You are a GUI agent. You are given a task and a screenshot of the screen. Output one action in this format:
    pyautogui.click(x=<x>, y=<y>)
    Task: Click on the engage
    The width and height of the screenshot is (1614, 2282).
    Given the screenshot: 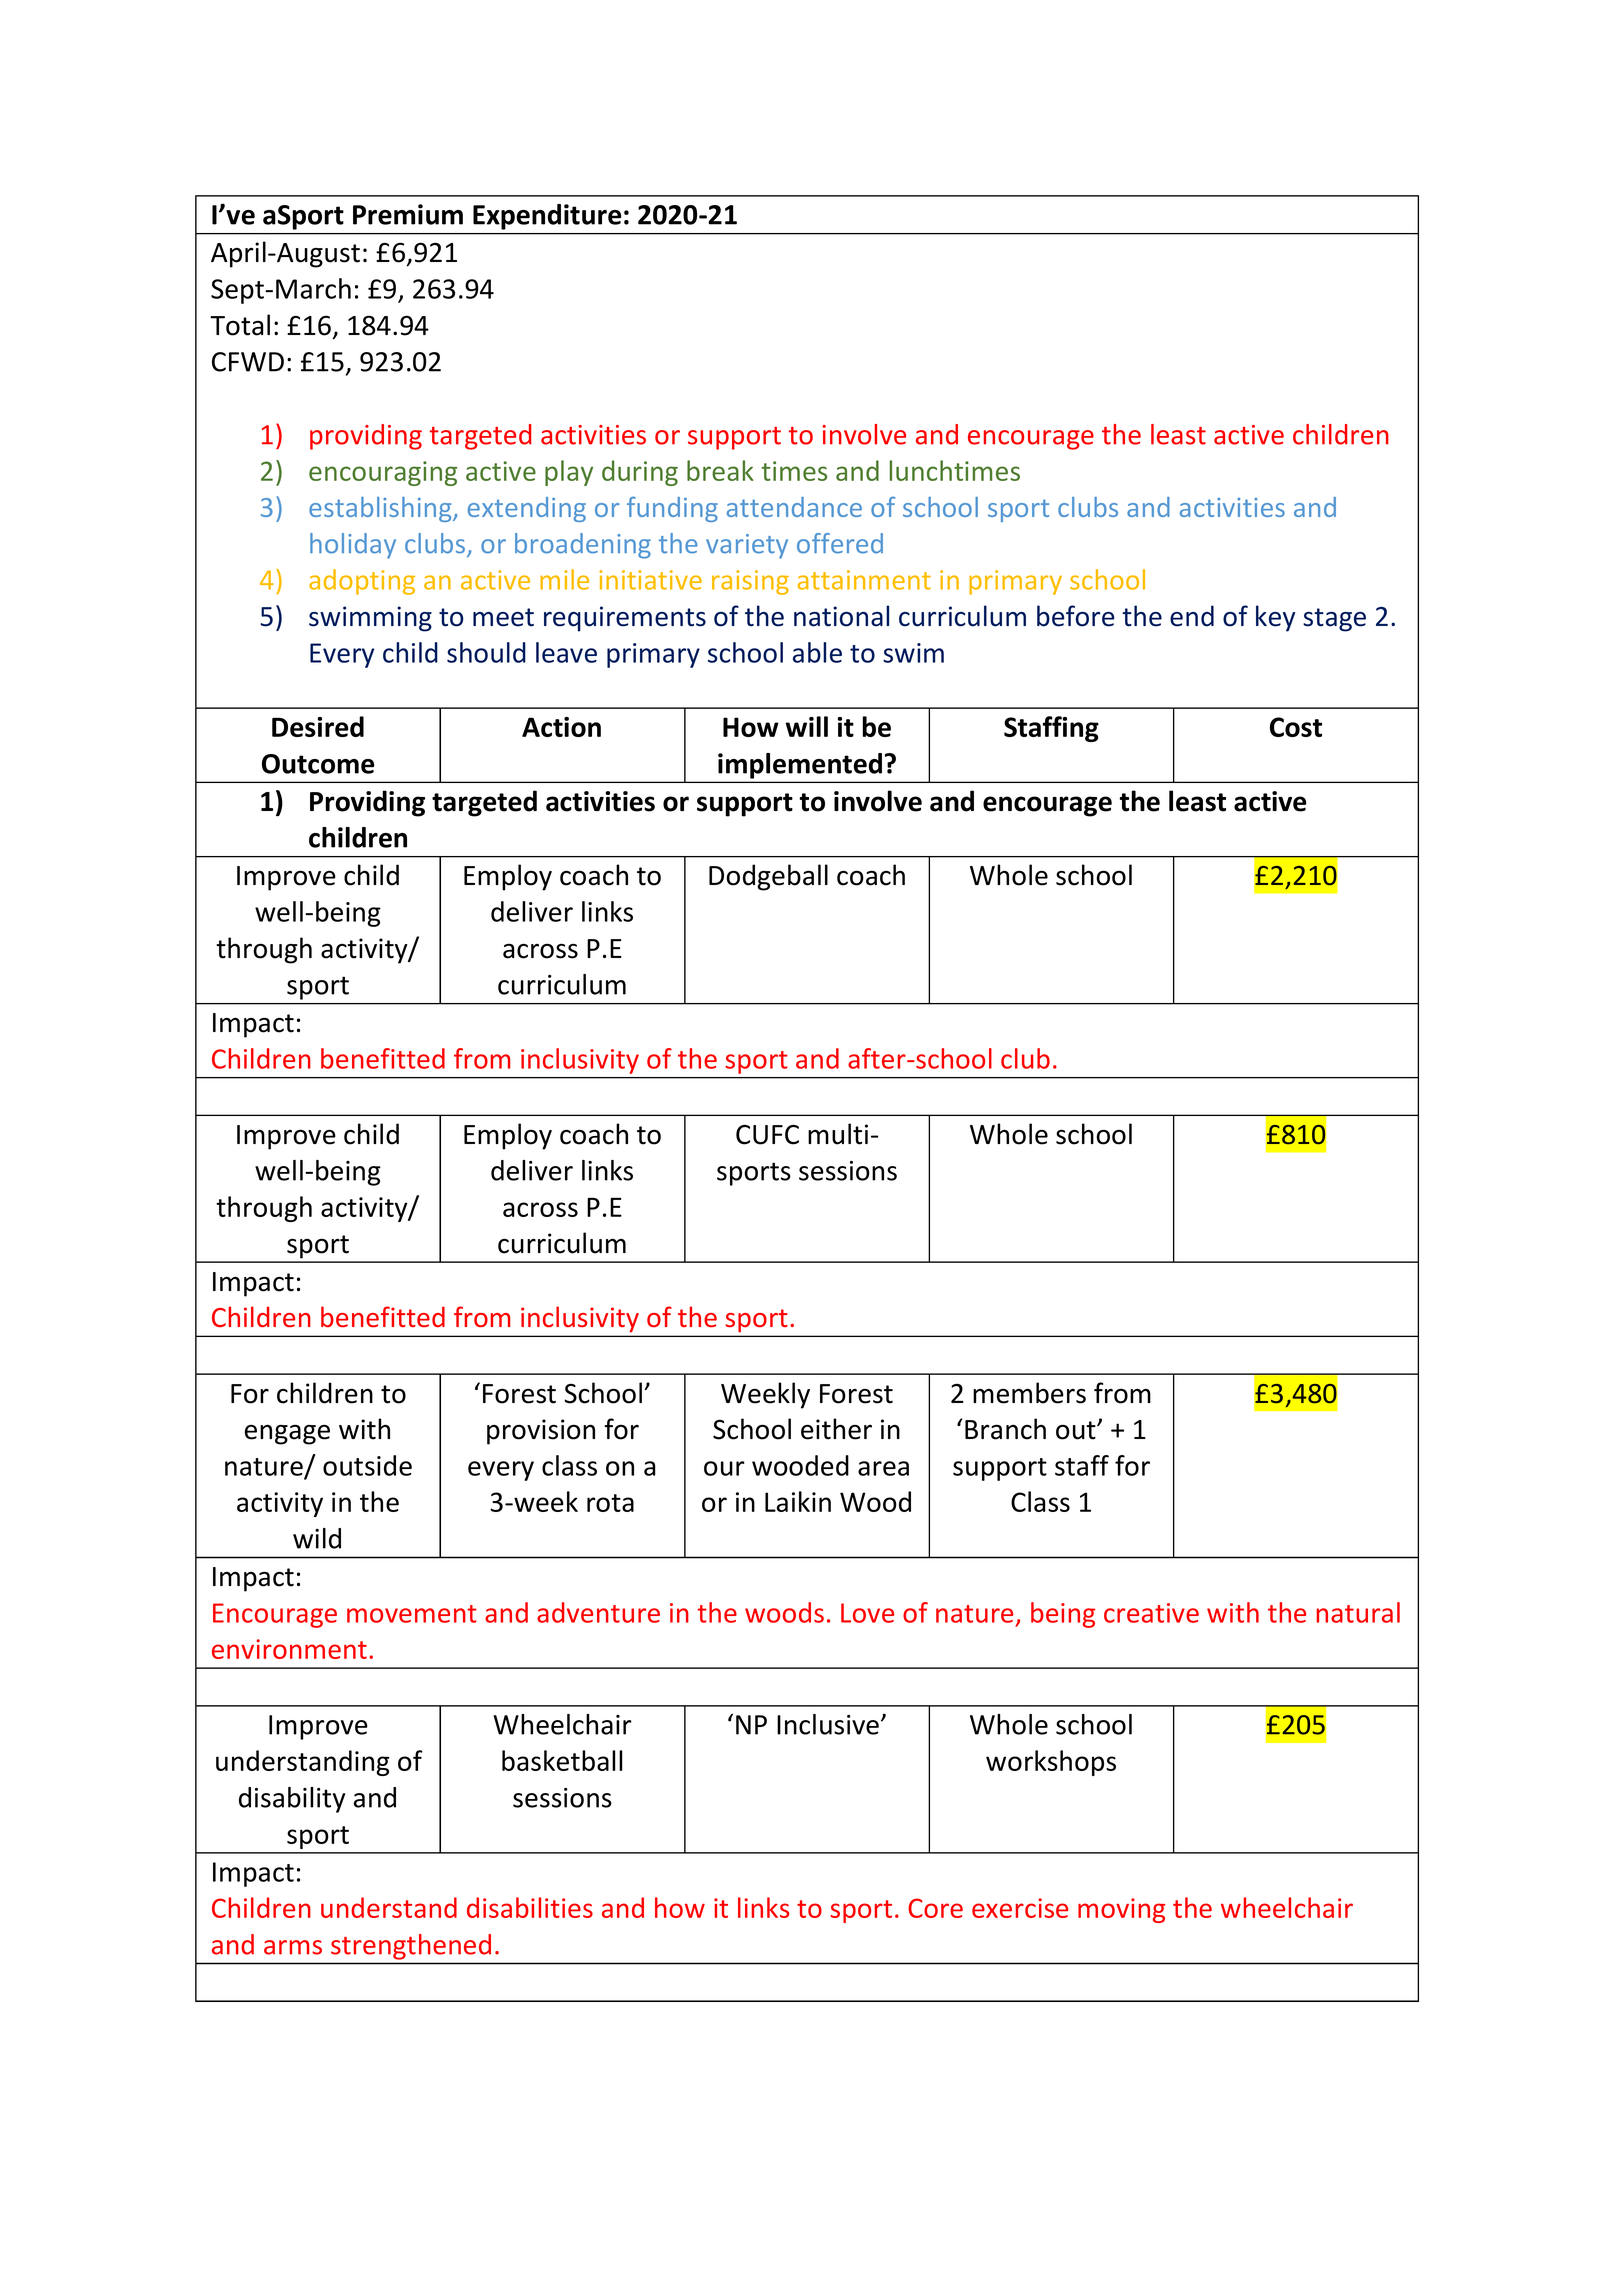 What is the action you would take?
    pyautogui.click(x=287, y=1434)
